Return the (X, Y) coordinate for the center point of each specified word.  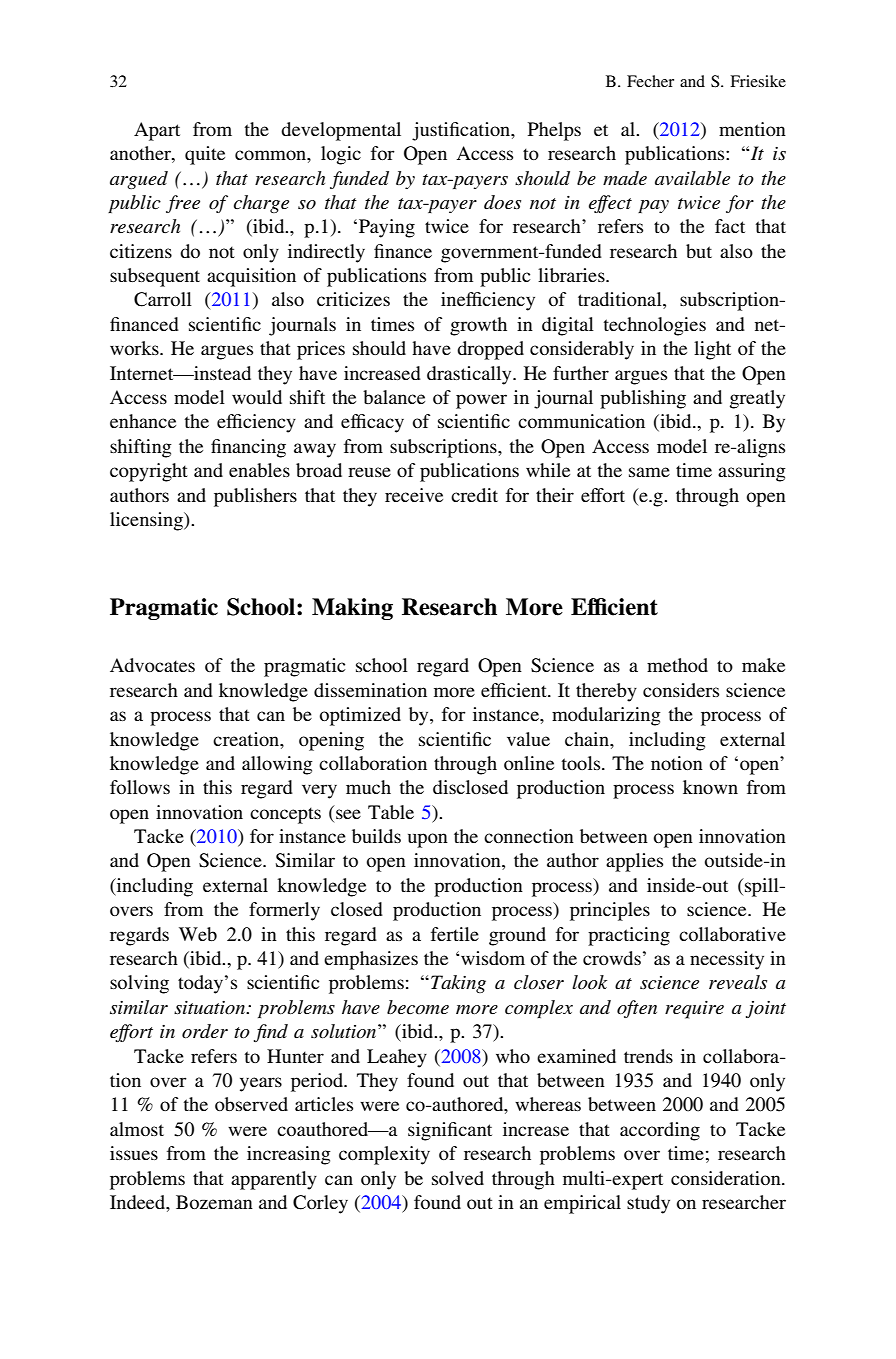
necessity (727, 960)
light (712, 350)
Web (198, 934)
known (710, 787)
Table (391, 812)
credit (474, 495)
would (257, 397)
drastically (470, 375)
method (677, 665)
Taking (458, 984)
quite (205, 155)
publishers (255, 497)
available (692, 178)
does (502, 202)
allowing (277, 765)
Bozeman (214, 1202)
